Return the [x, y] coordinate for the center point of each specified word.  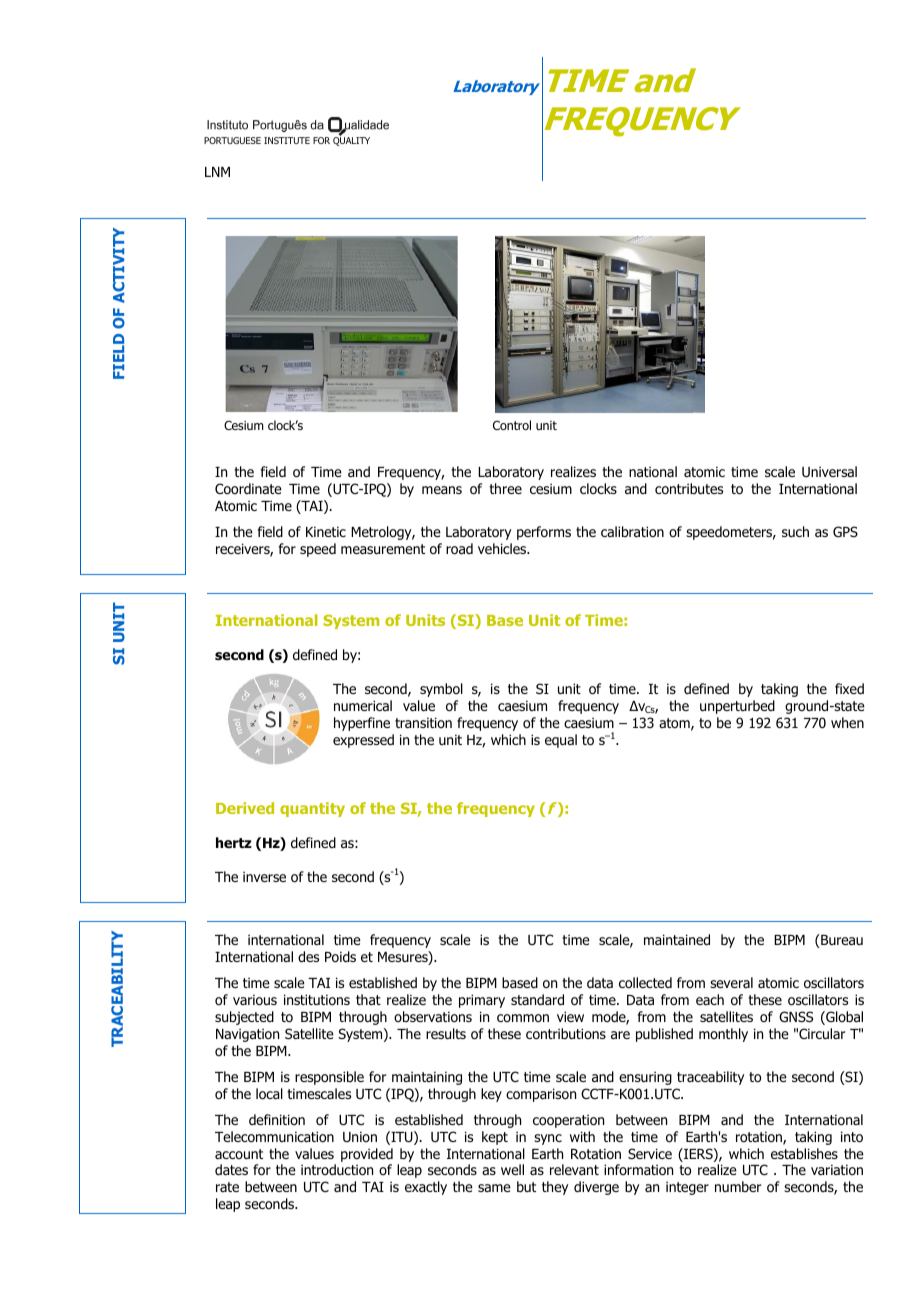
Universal [829, 471]
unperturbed [737, 707]
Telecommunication [274, 1137]
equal [561, 741]
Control [512, 425]
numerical [363, 705]
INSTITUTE [287, 140]
